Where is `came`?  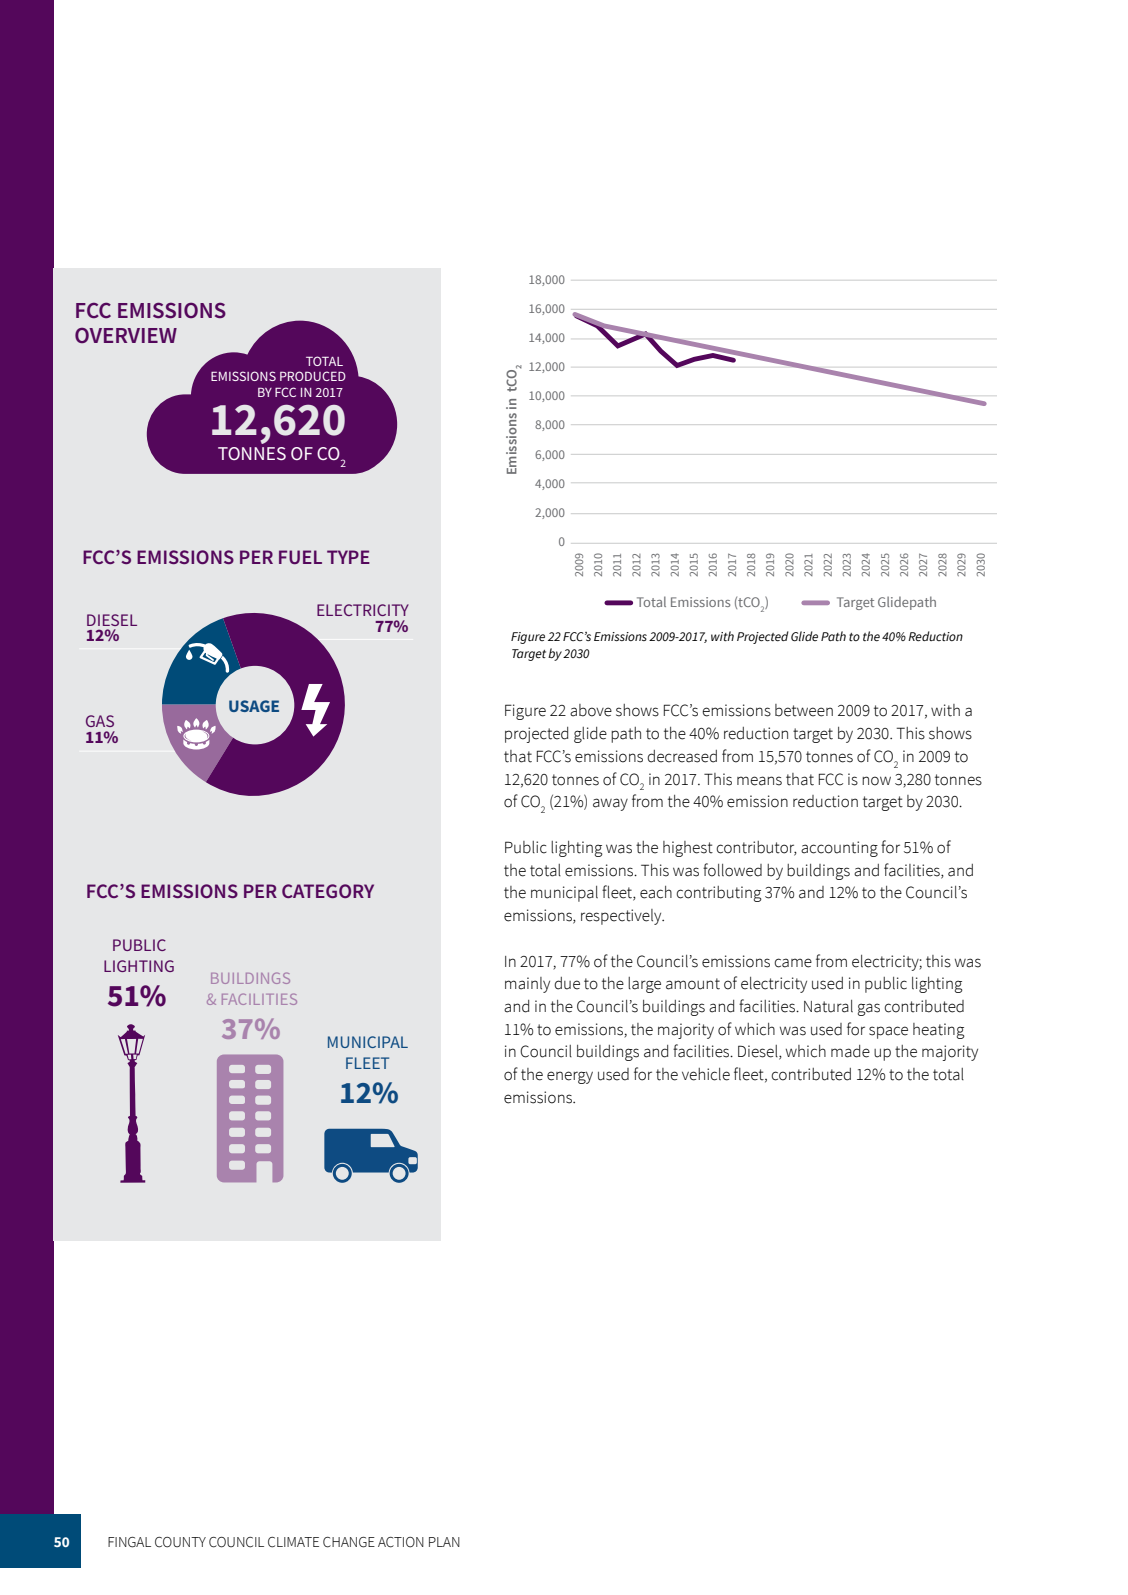
came is located at coordinates (793, 963).
